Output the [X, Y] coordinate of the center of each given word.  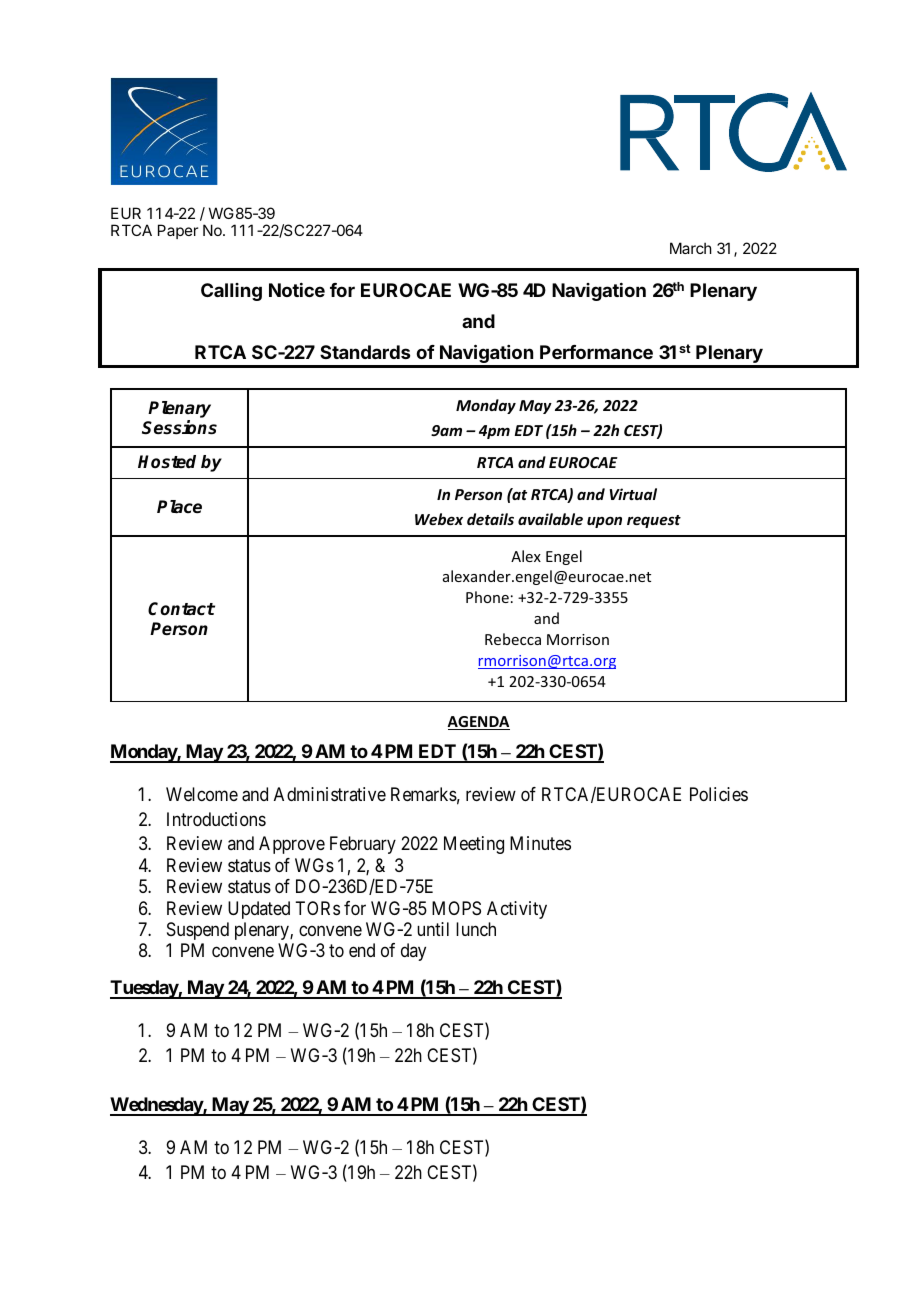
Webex [439, 519]
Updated [259, 910]
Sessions [179, 427]
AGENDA [478, 723]
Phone [487, 597]
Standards [365, 352]
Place [179, 507]
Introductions [216, 819]
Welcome [202, 794]
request [654, 521]
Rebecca [513, 639]
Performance [596, 352]
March [691, 248]
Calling [231, 292]
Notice [297, 290]
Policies [719, 794]
